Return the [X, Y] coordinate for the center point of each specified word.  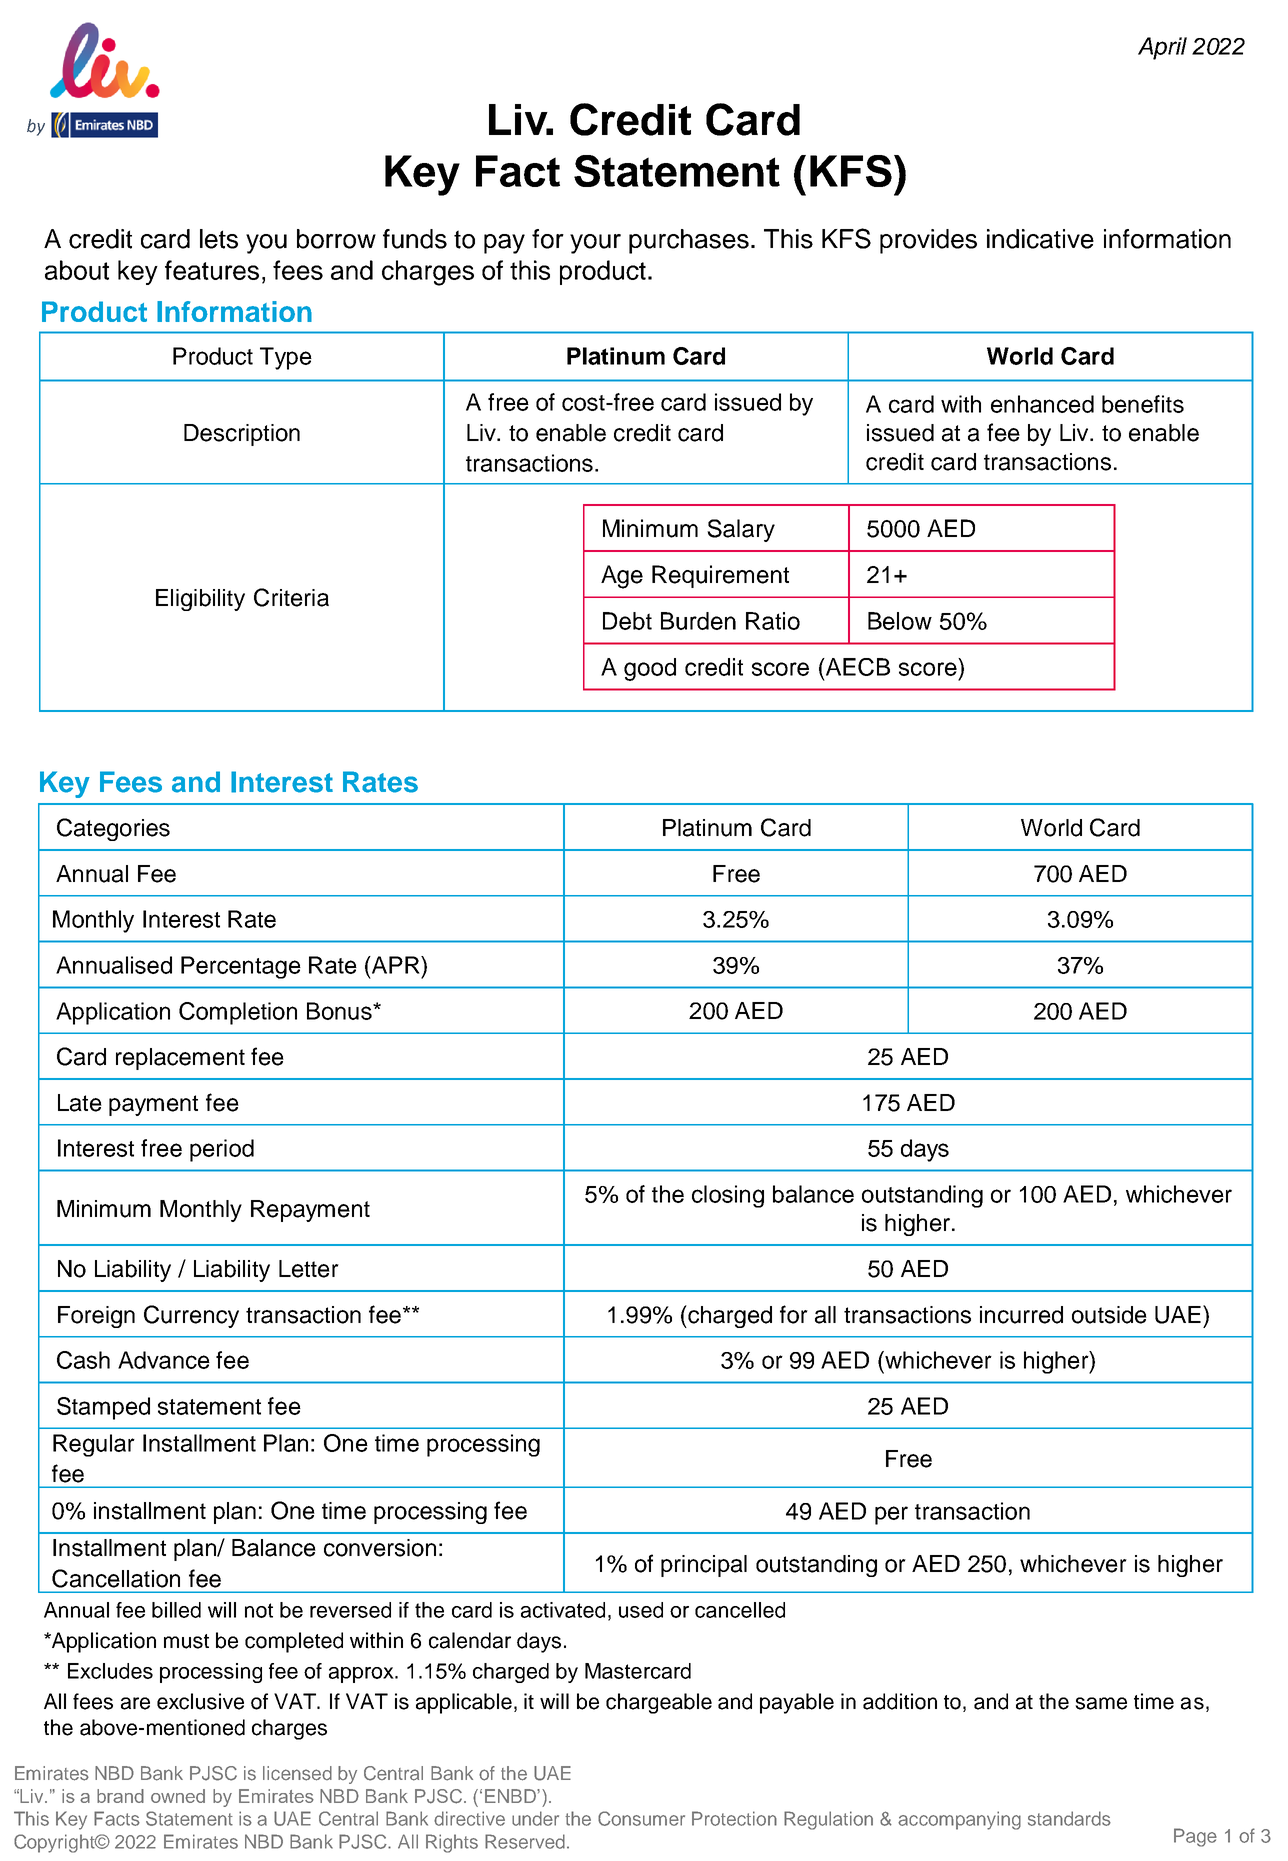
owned [178, 1796]
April [1162, 48]
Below [900, 621]
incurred [1021, 1315]
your [595, 244]
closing [728, 1196]
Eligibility [200, 600]
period [222, 1150]
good [650, 669]
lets [219, 239]
